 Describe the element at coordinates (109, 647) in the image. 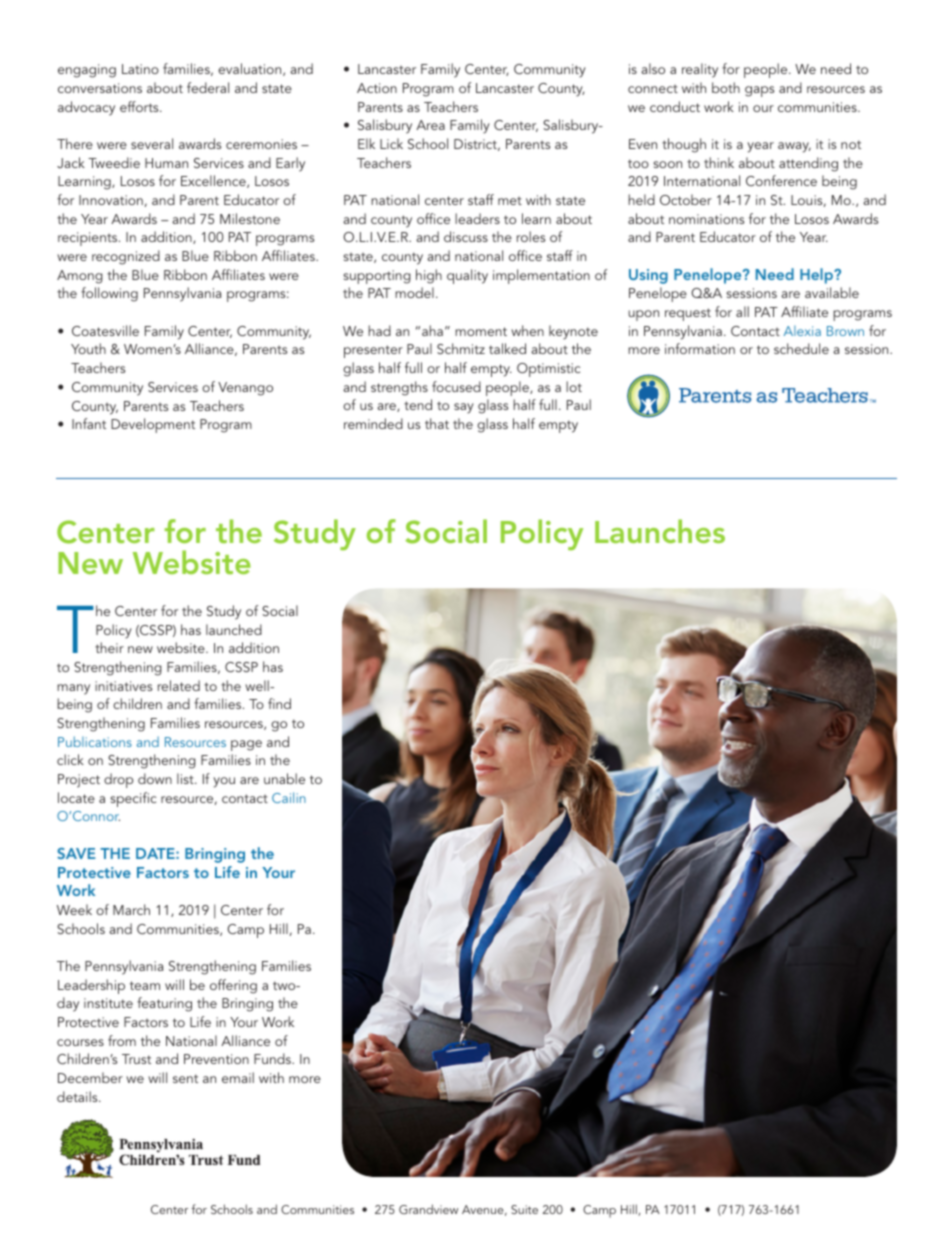

I see `their` at that location.
